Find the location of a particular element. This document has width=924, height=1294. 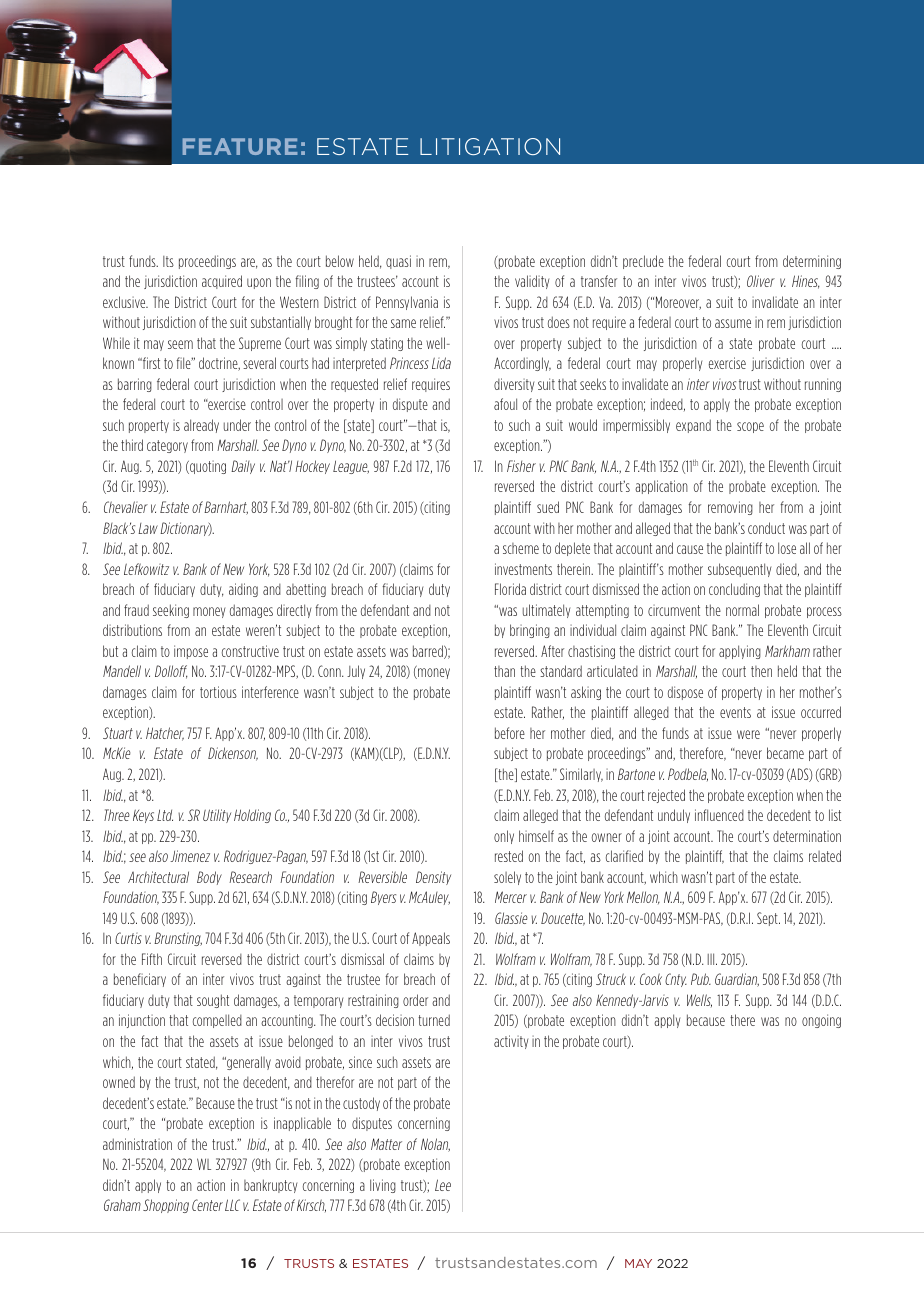

quoting is located at coordinates (207, 467).
